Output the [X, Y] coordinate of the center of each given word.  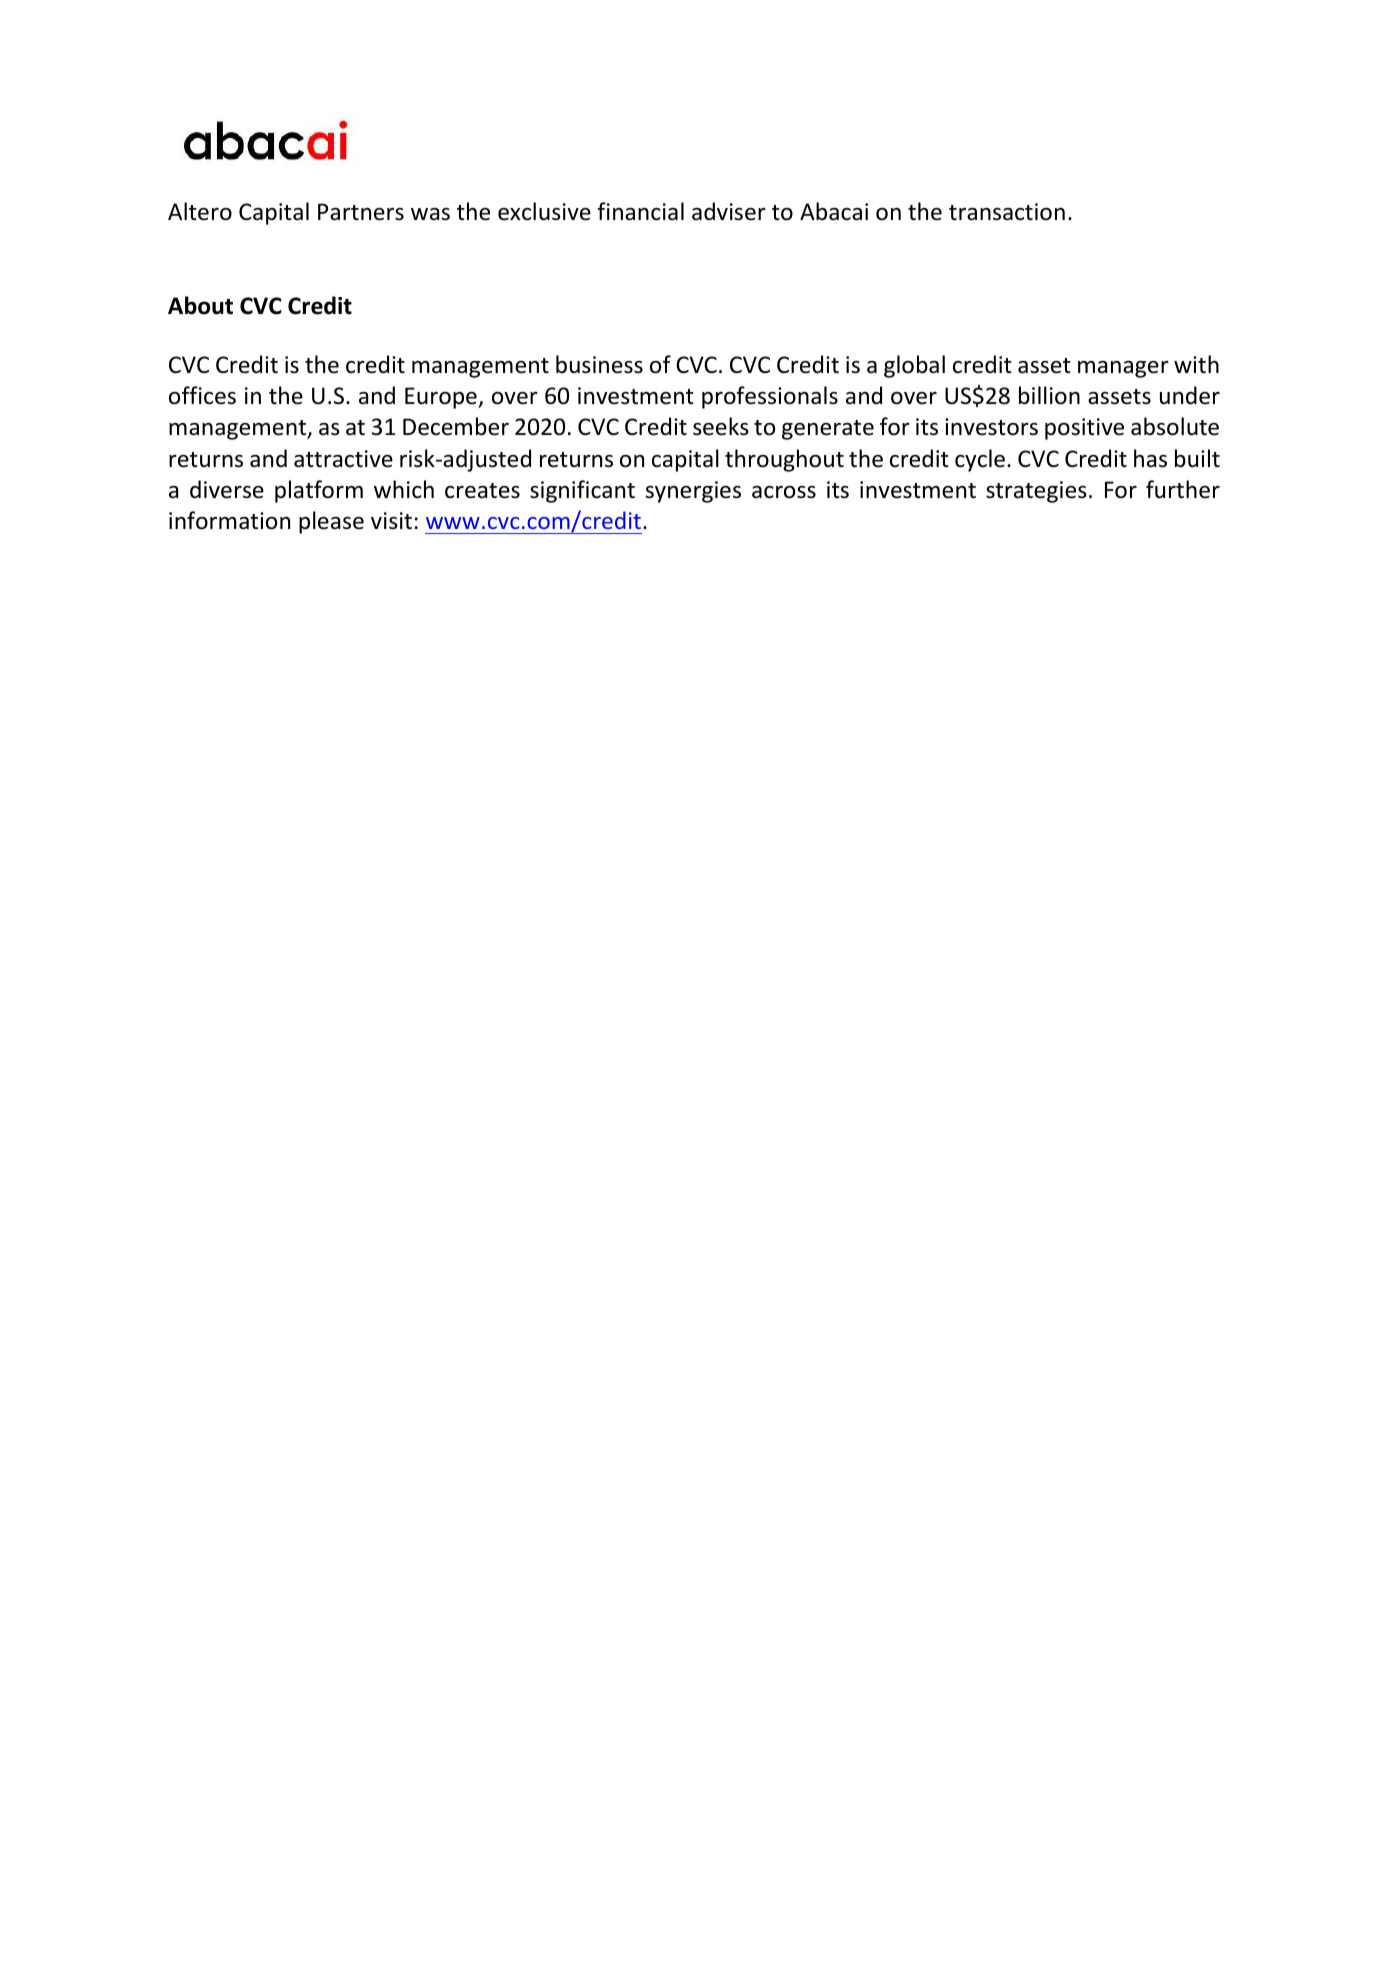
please [331, 522]
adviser [729, 211]
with [1196, 364]
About [200, 305]
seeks [721, 426]
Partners [361, 212]
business [599, 364]
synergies [693, 492]
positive [1084, 429]
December [456, 426]
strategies [1036, 492]
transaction [1007, 212]
